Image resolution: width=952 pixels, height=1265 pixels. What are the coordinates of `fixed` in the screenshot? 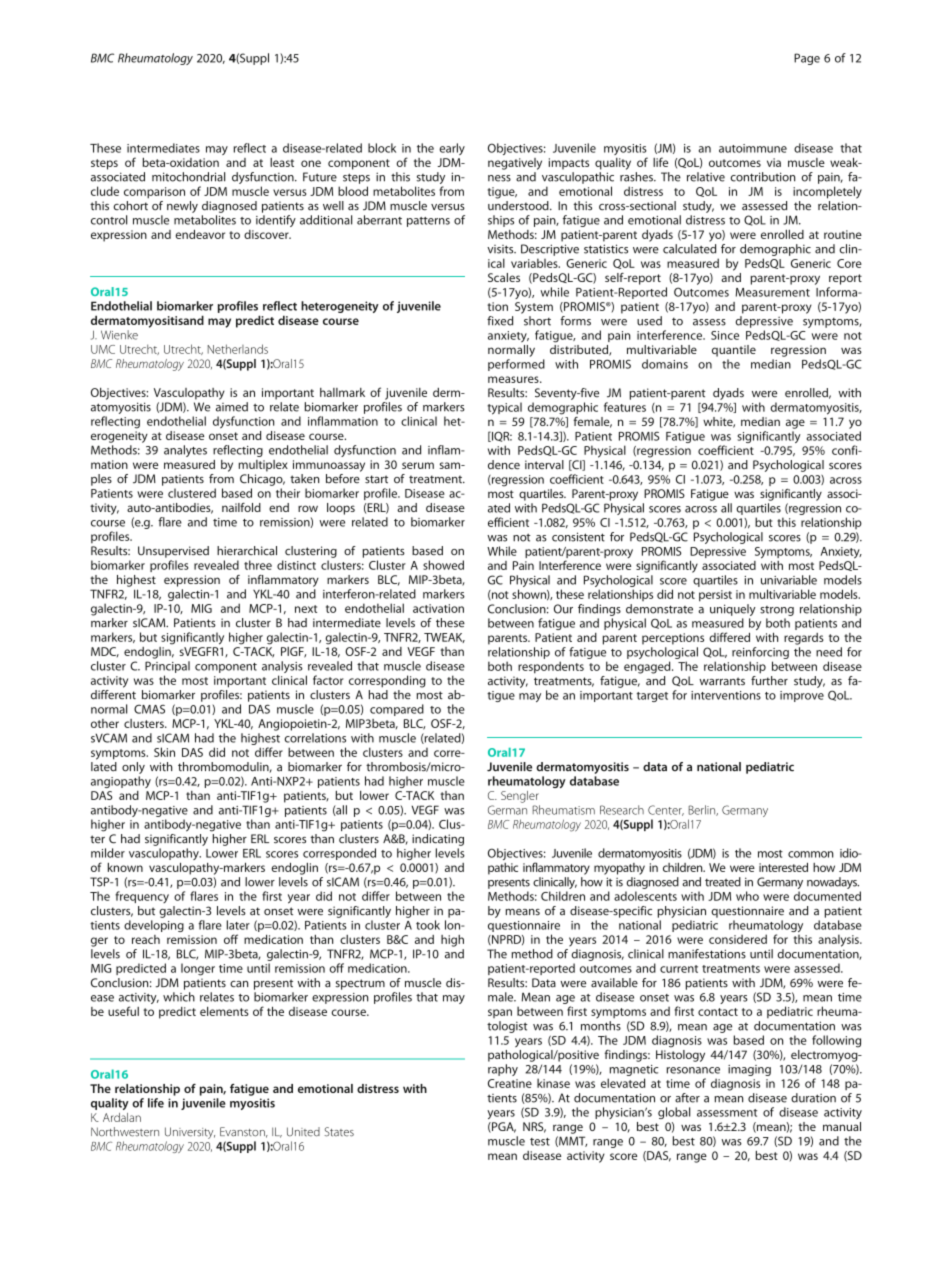 It's located at (500, 321).
